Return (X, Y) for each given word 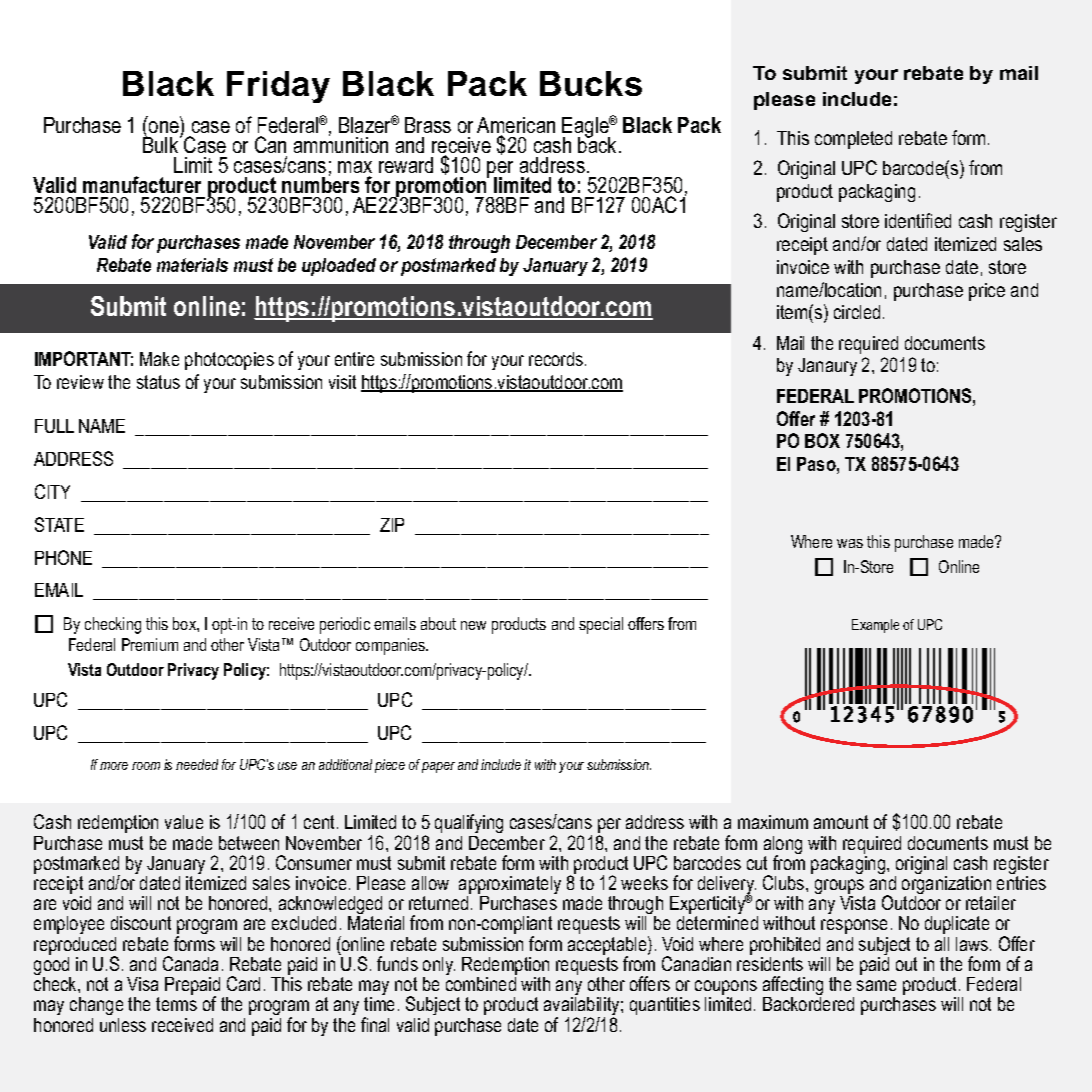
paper (438, 767)
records (557, 359)
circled (857, 312)
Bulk (162, 144)
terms (176, 1004)
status (158, 382)
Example (875, 626)
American (516, 126)
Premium (150, 644)
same (876, 985)
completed (853, 140)
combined (481, 984)
